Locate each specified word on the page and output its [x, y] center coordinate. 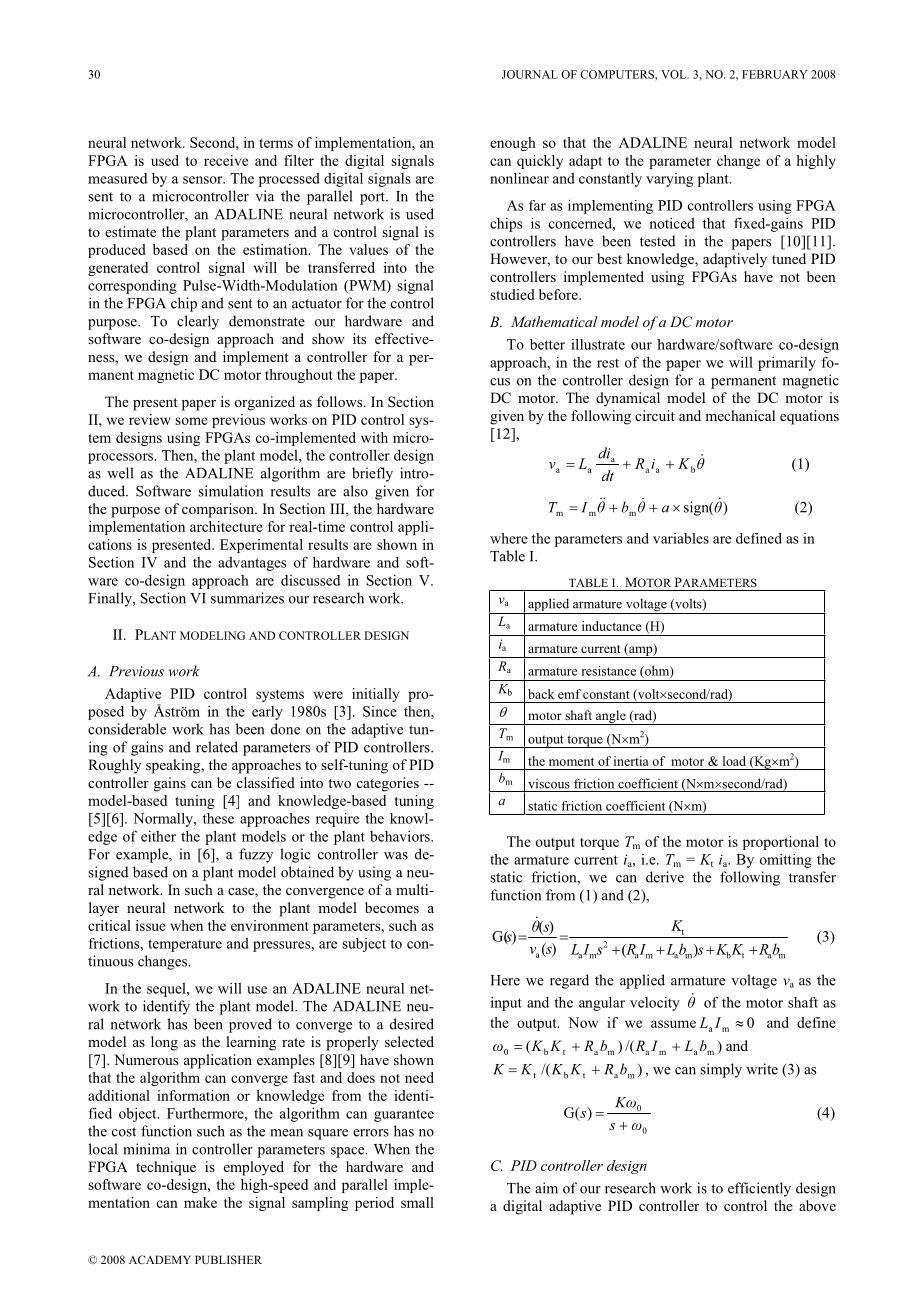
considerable [127, 729]
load [734, 761]
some [191, 421]
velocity [655, 1004]
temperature [185, 945]
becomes [392, 907]
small [417, 1202]
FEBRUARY [775, 74]
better [547, 344]
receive [226, 160]
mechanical [740, 415]
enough [513, 144]
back [541, 694]
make [200, 1202]
